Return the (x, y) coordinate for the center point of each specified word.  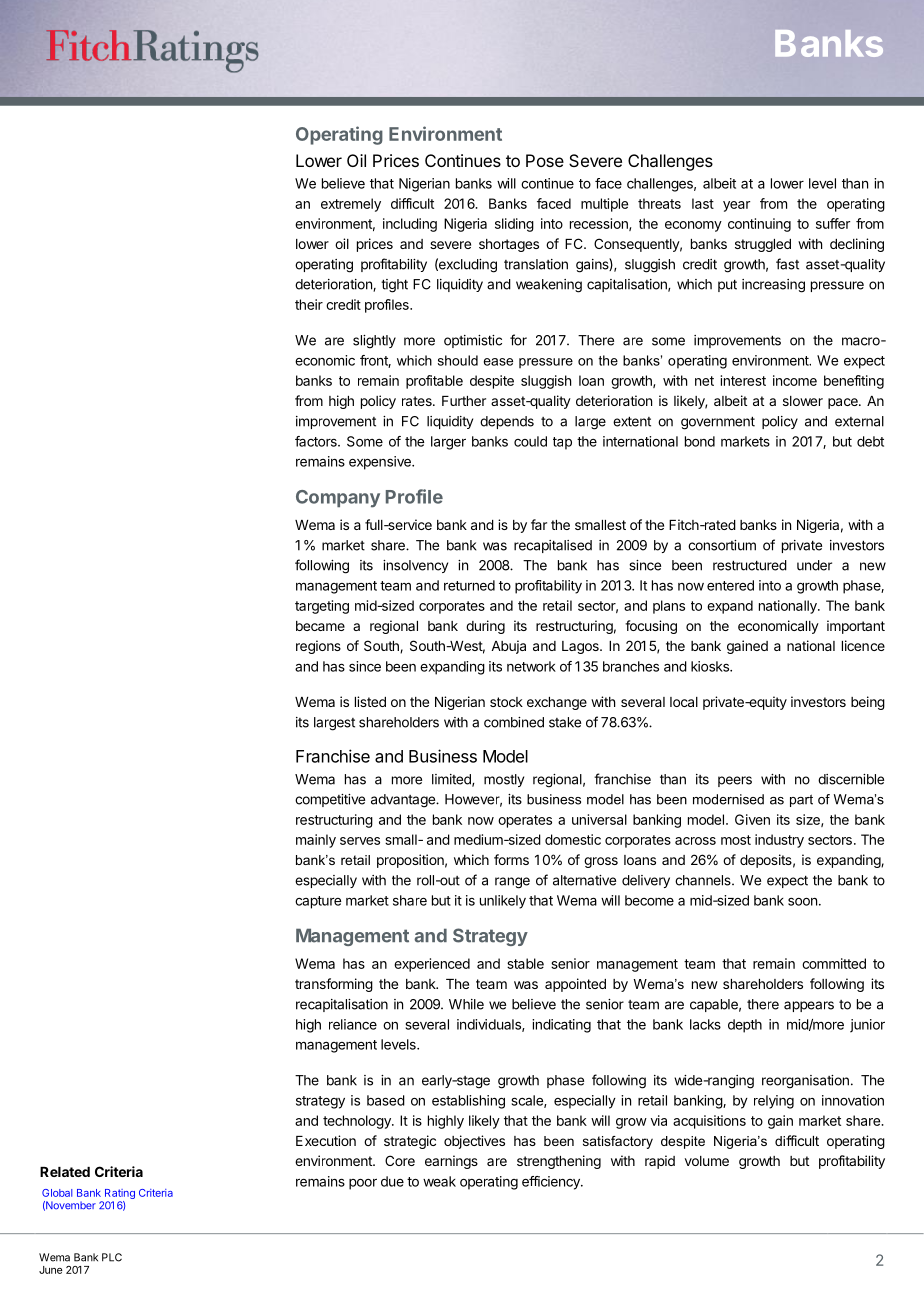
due (392, 1181)
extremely (351, 205)
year (736, 206)
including (410, 225)
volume (707, 1161)
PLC (112, 1257)
